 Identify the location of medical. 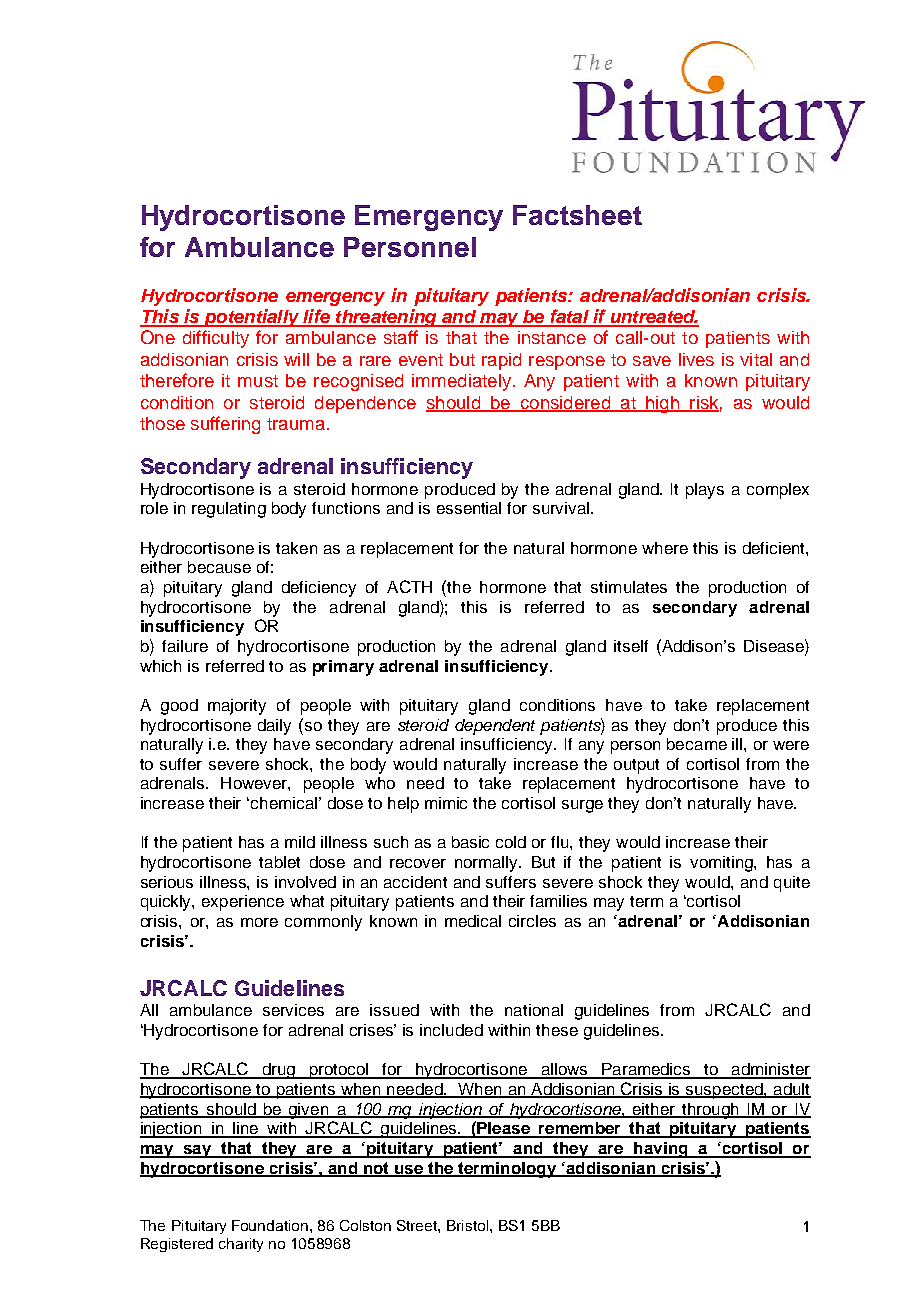
(473, 921).
